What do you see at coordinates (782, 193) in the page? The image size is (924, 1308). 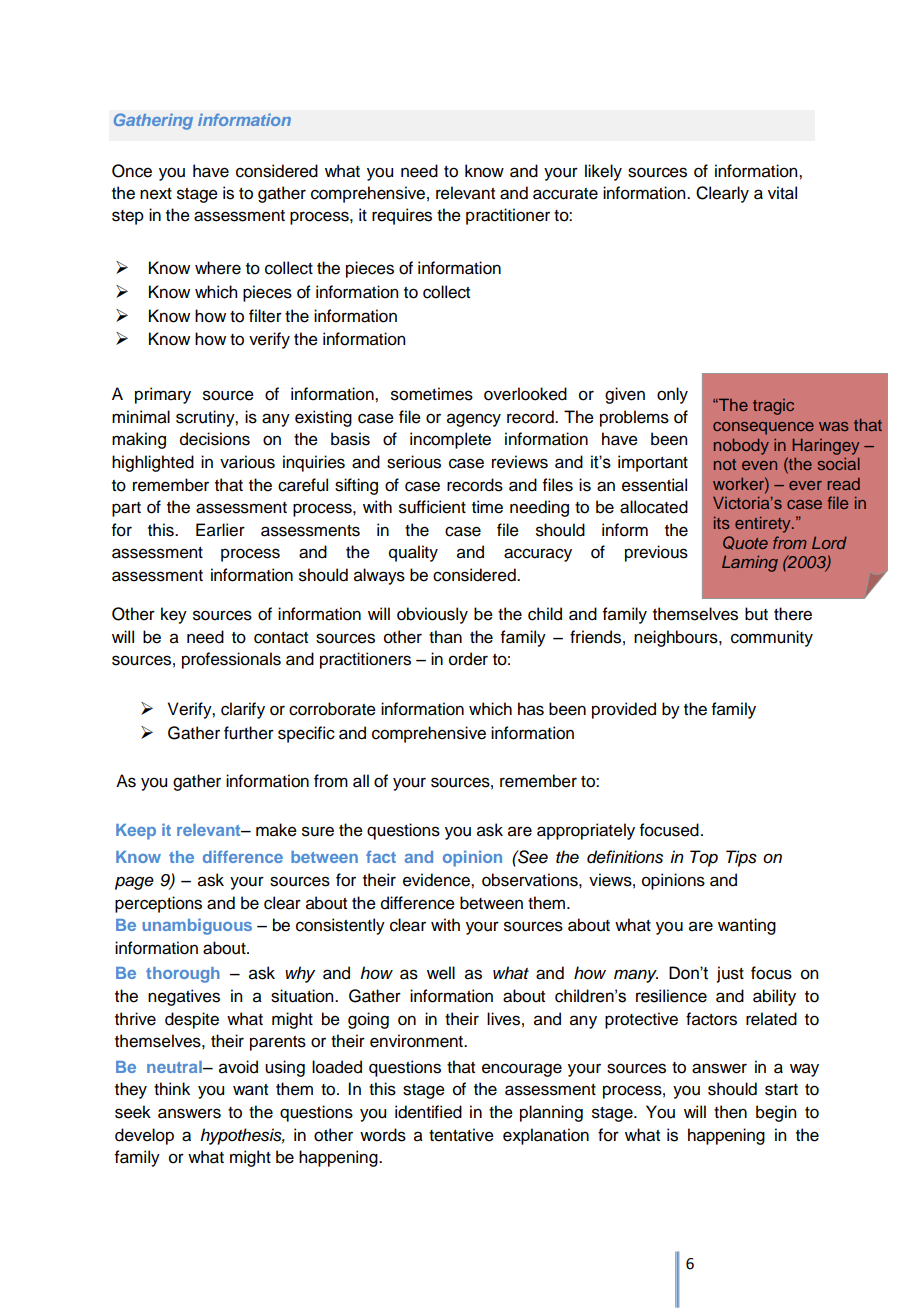 I see `vital` at bounding box center [782, 193].
